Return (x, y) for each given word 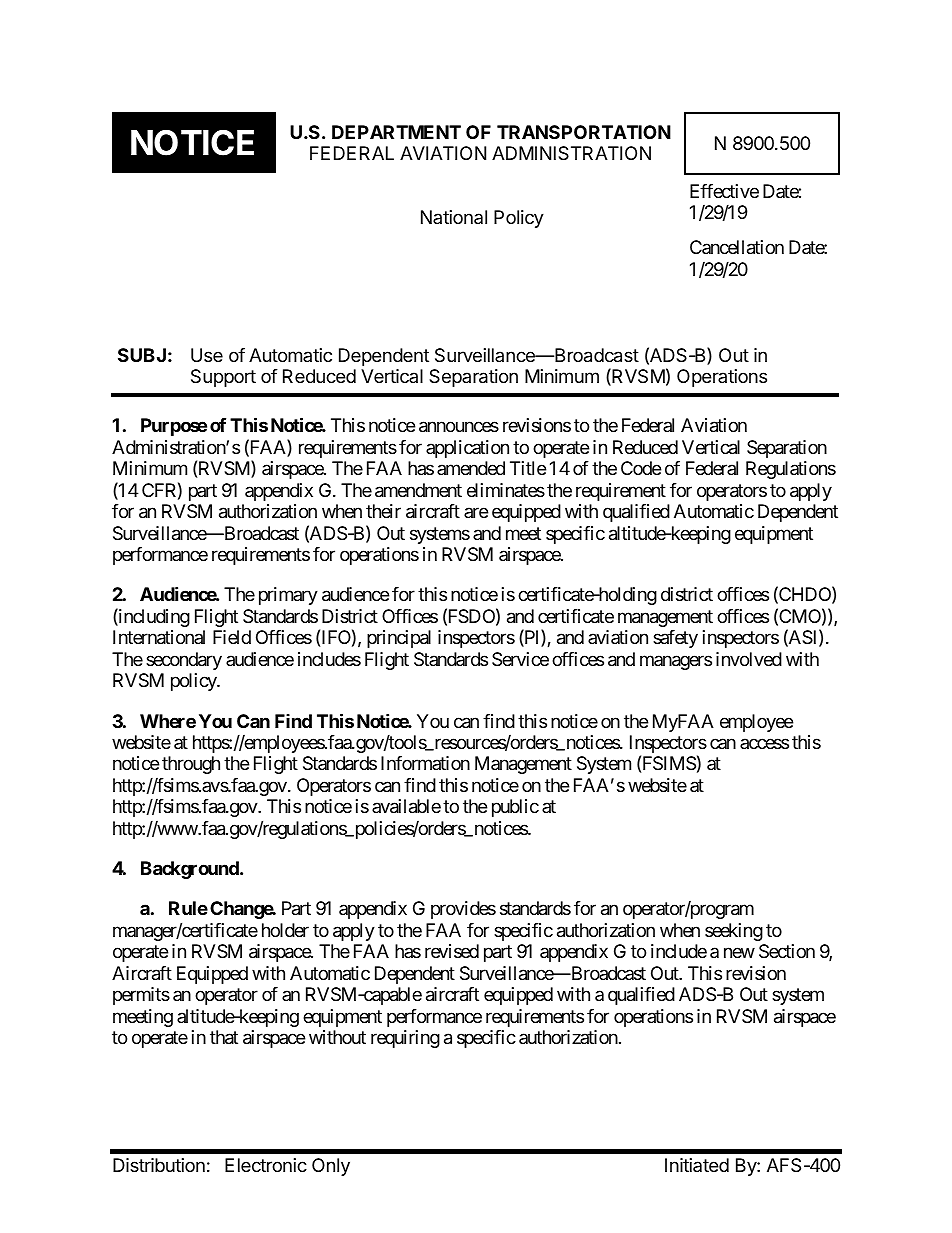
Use (207, 355)
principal (399, 639)
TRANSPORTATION (584, 132)
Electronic (266, 1165)
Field (232, 637)
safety (675, 639)
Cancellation (737, 247)
